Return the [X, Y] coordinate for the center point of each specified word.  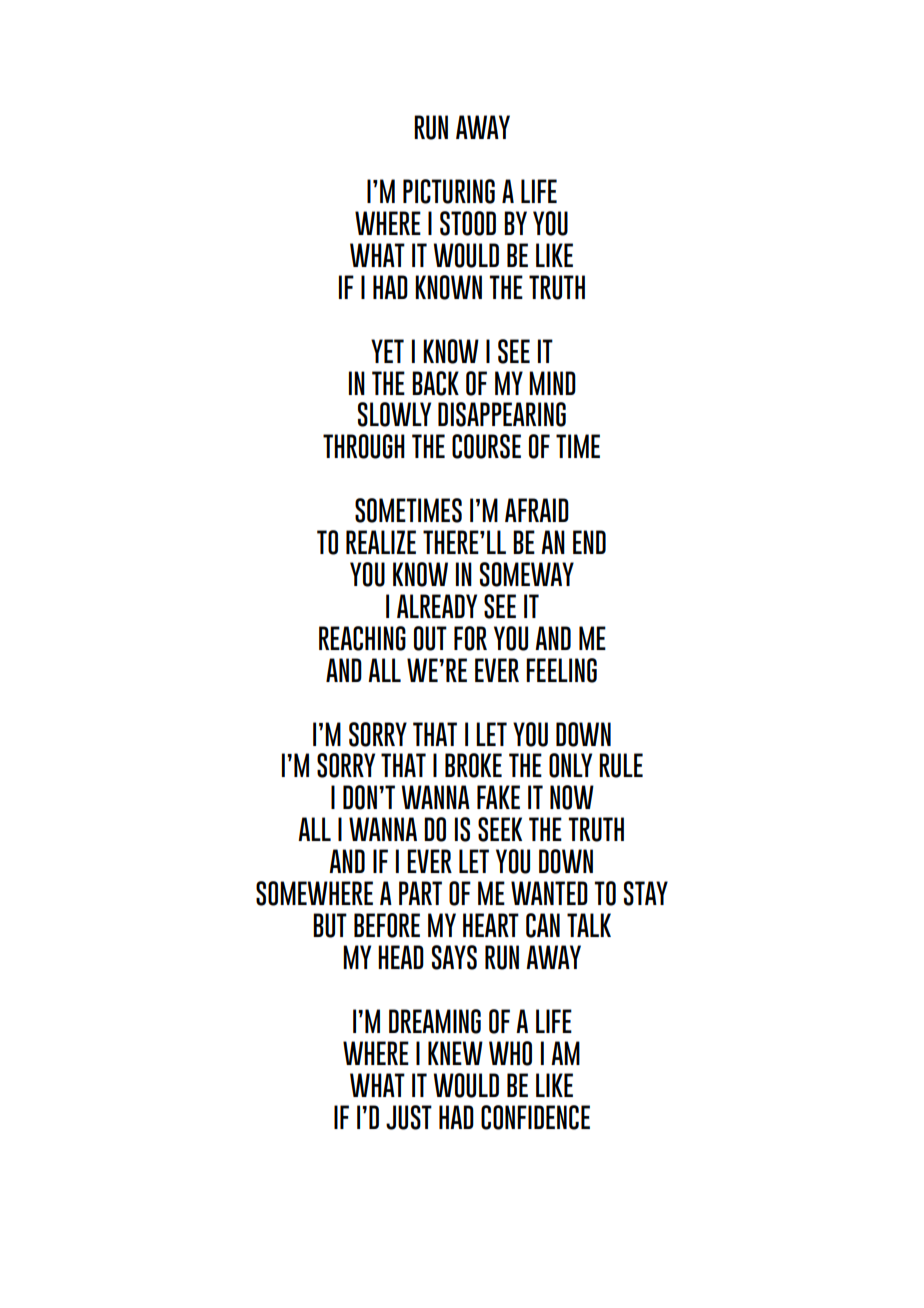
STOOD [468, 223]
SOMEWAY [527, 574]
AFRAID [537, 510]
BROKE [473, 765]
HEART [491, 925]
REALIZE [381, 542]
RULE [621, 765]
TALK [589, 925]
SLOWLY [394, 414]
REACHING [362, 638]
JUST [409, 1117]
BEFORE [387, 925]
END [589, 542]
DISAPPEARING [502, 414]
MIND [552, 383]
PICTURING [449, 191]
